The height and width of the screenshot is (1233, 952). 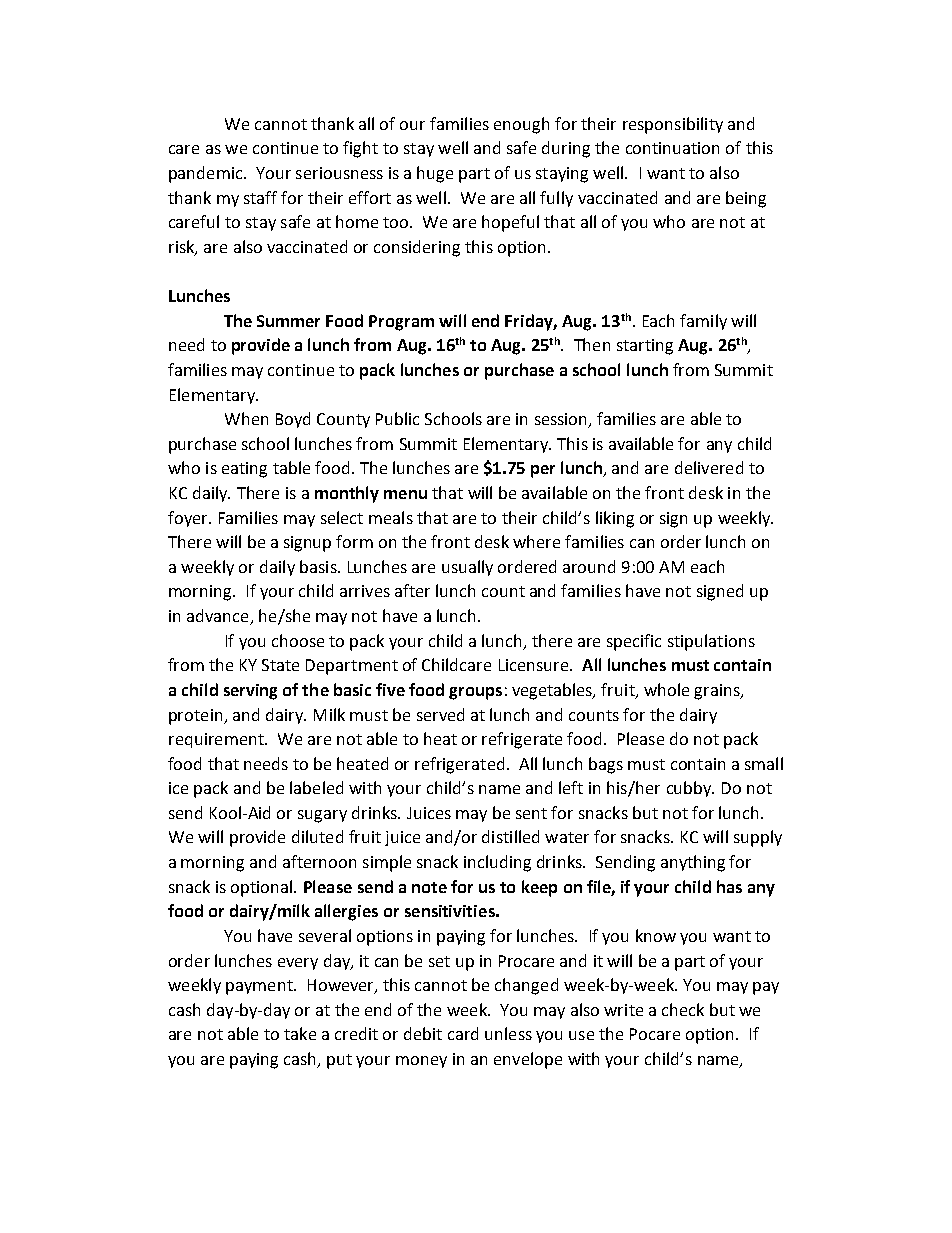 What do you see at coordinates (672, 148) in the screenshot?
I see `continuation` at bounding box center [672, 148].
